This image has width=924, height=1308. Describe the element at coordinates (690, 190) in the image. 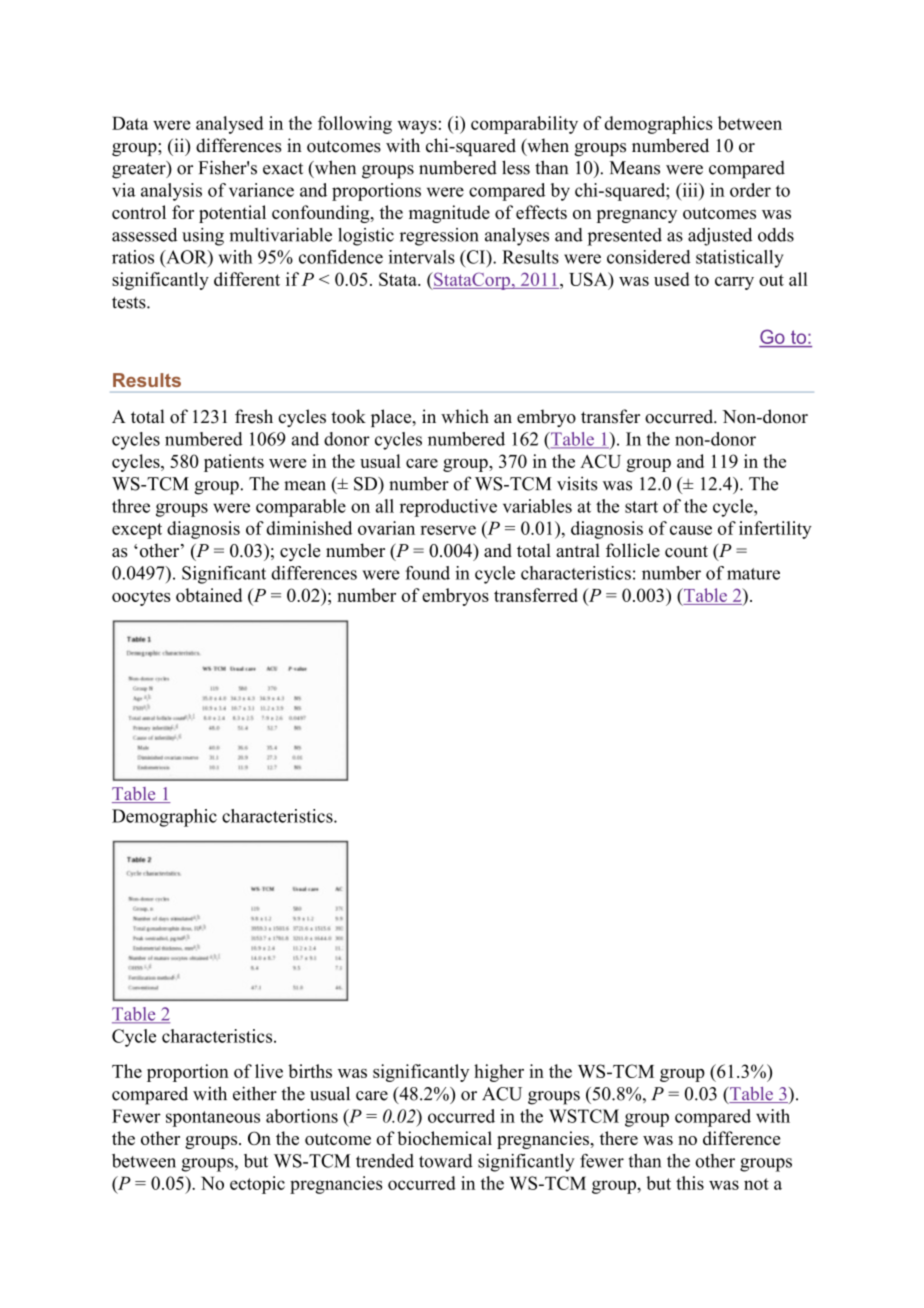

I see `iii` at that location.
